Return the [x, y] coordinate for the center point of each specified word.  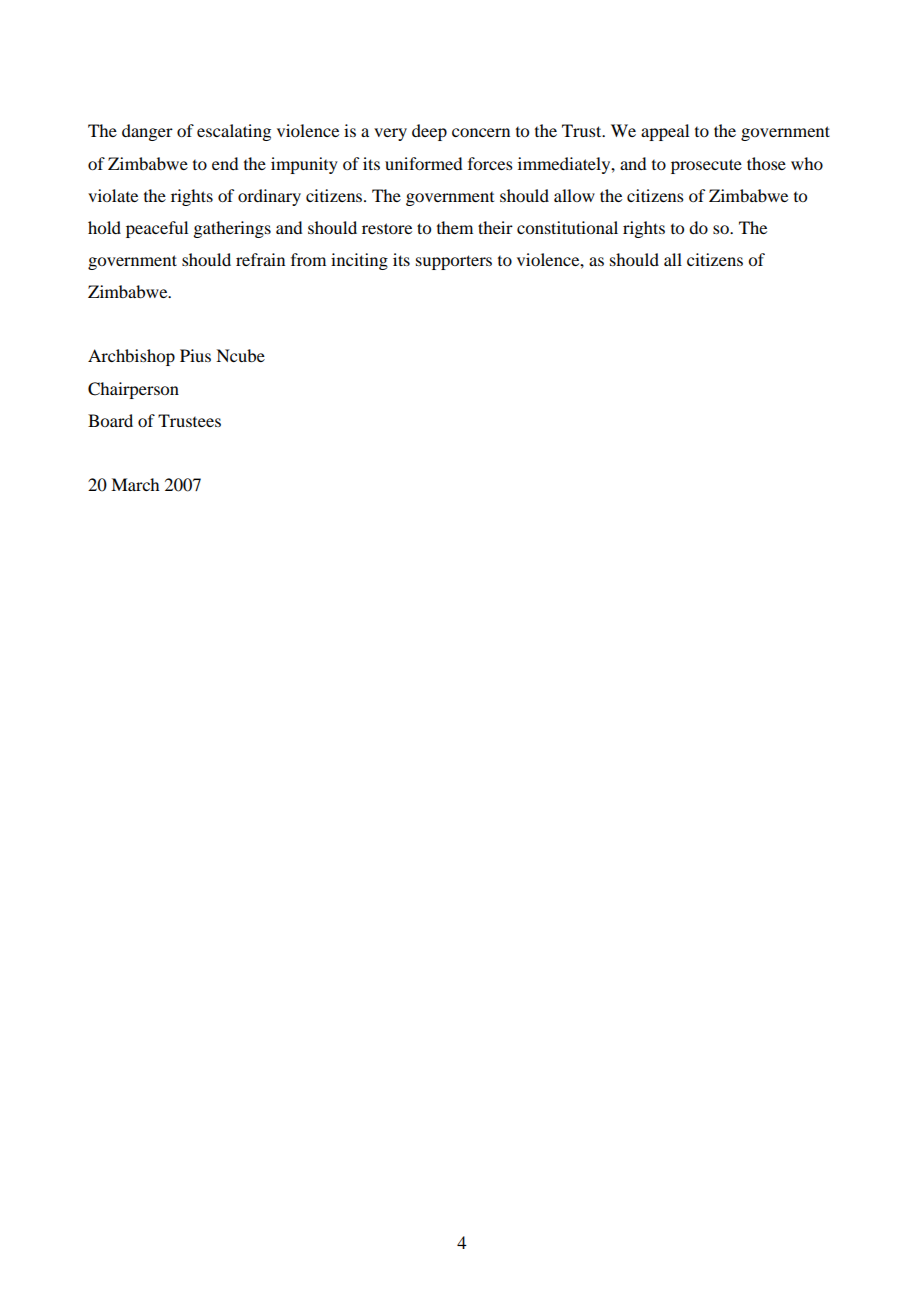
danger [147, 132]
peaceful [157, 229]
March [135, 484]
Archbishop [131, 357]
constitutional [567, 227]
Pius [195, 355]
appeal [665, 132]
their [495, 227]
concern [481, 132]
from [308, 259]
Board [110, 420]
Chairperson [133, 390]
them [455, 227]
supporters [454, 262]
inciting [359, 261]
